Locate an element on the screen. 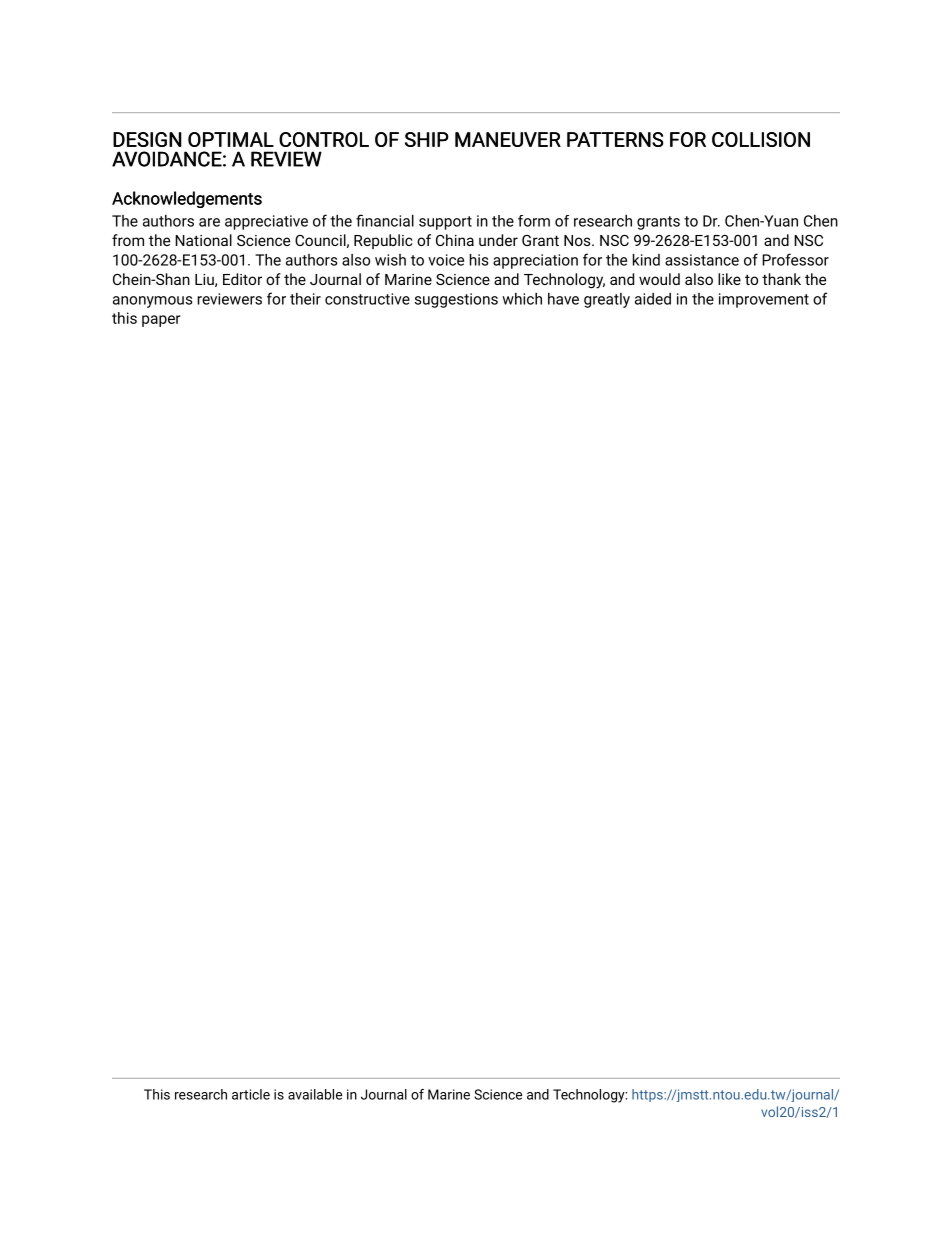  assistance is located at coordinates (702, 260).
